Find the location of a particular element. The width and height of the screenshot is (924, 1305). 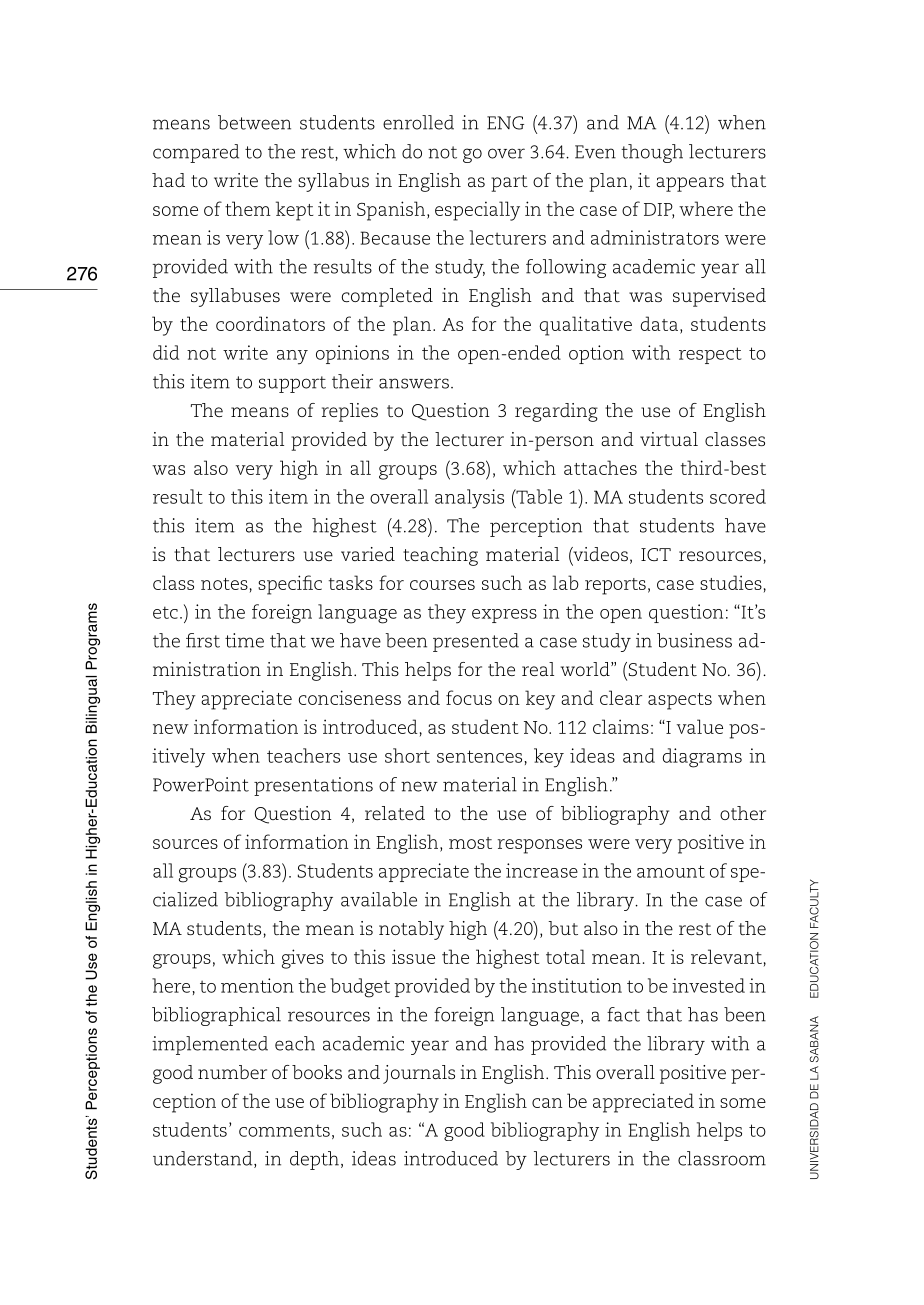

can is located at coordinates (547, 1103).
